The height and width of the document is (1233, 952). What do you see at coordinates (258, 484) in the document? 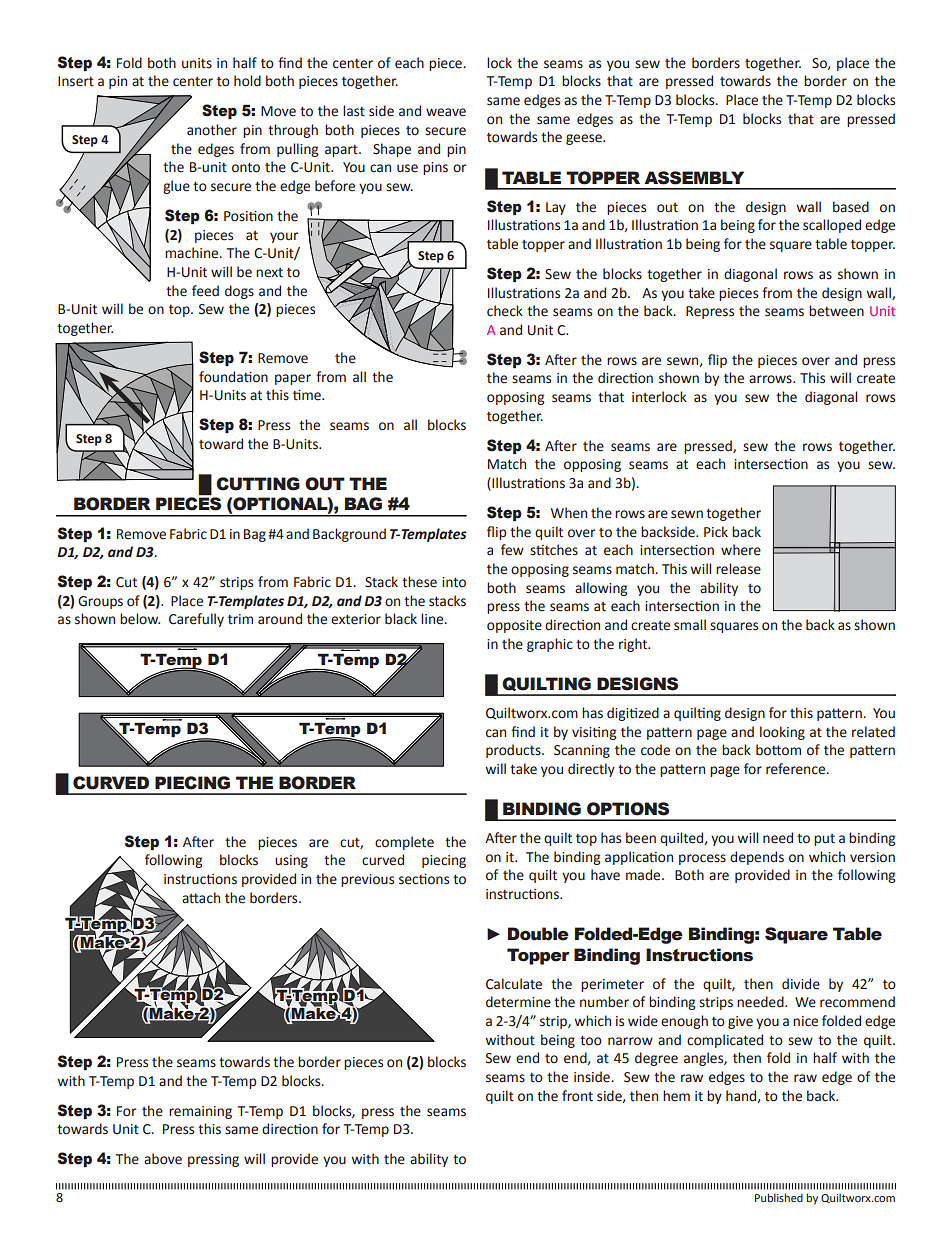
I see `CUTTING` at bounding box center [258, 484].
